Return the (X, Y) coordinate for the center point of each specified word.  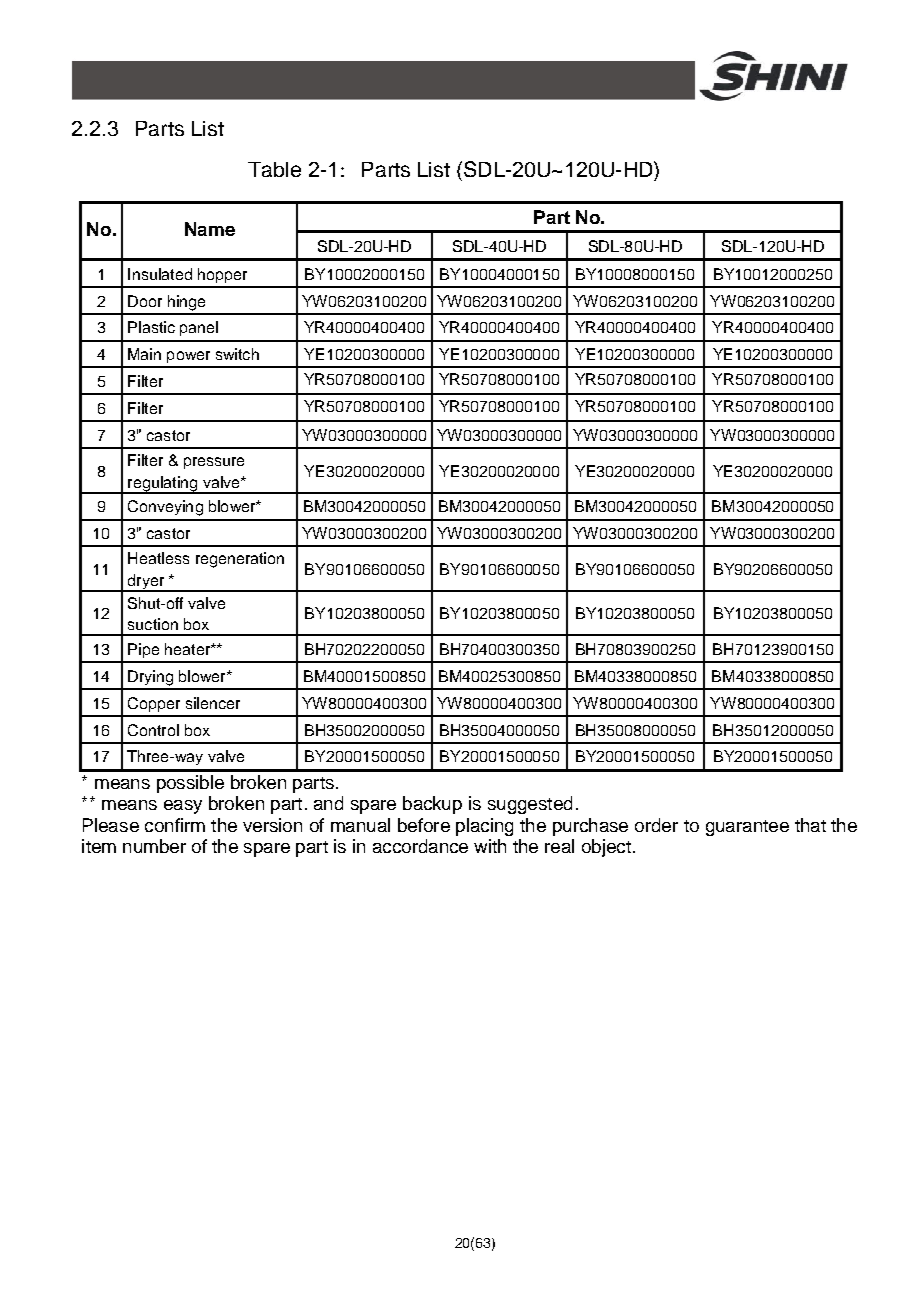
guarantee (747, 828)
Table (274, 169)
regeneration (240, 560)
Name (210, 229)
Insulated (160, 274)
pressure (214, 463)
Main (144, 354)
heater (188, 649)
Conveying (165, 508)
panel (199, 328)
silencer (213, 703)
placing (484, 827)
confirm (175, 825)
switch (237, 354)
